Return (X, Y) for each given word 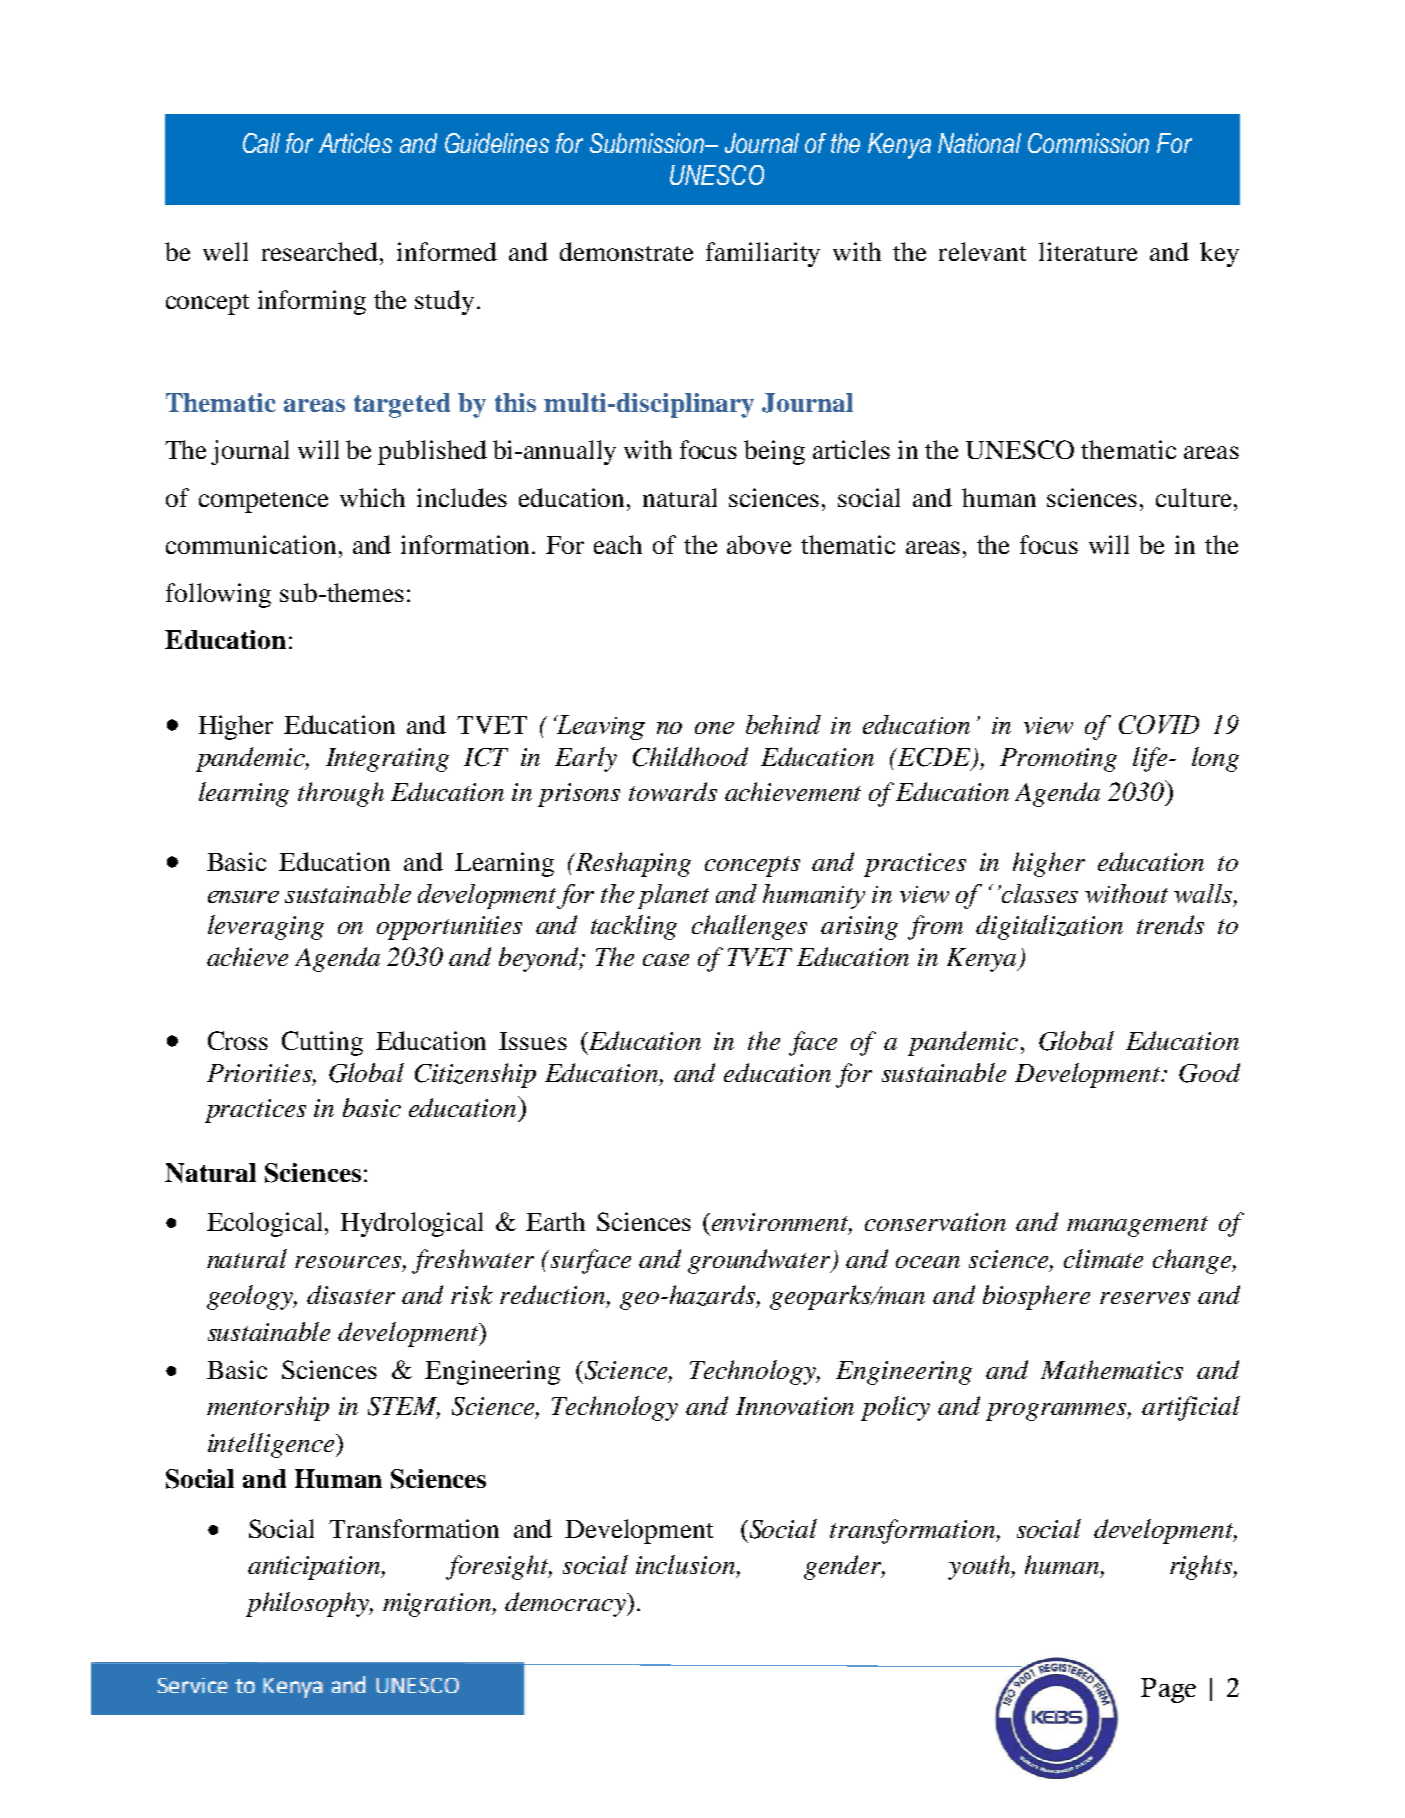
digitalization (1049, 927)
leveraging (266, 927)
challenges (749, 927)
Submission (648, 143)
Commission (1088, 143)
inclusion (685, 1564)
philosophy (308, 1604)
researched (321, 251)
